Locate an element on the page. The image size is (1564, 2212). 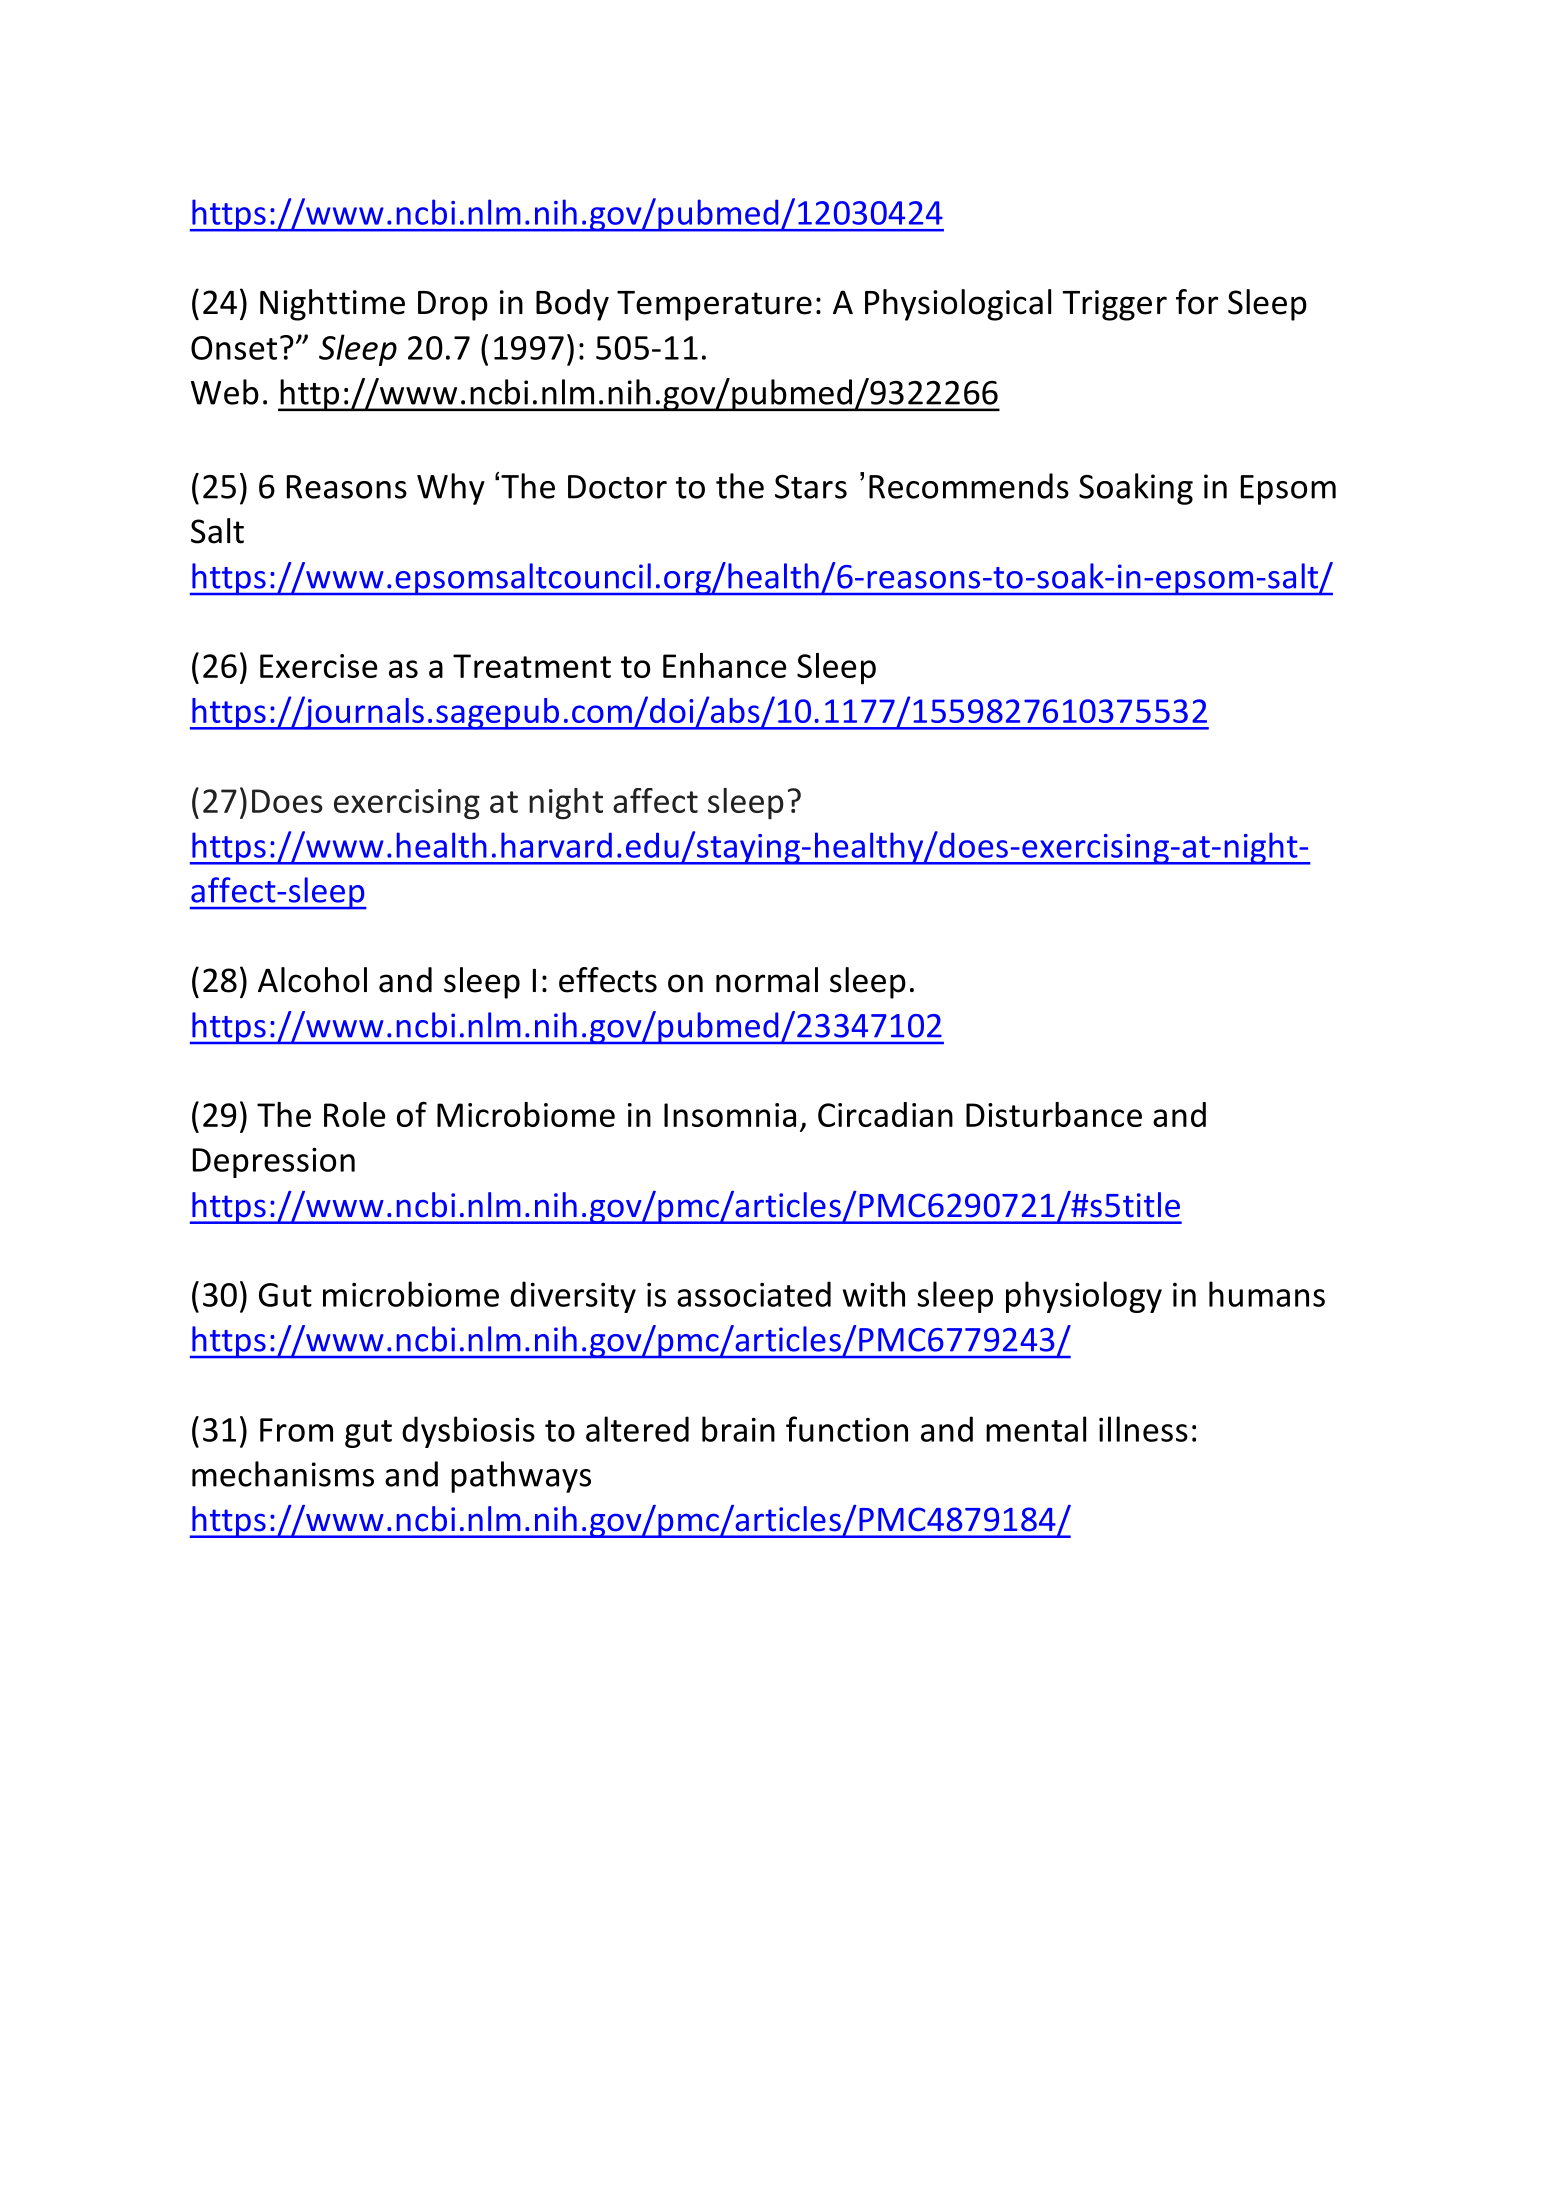
Insomnia is located at coordinates (730, 1115).
